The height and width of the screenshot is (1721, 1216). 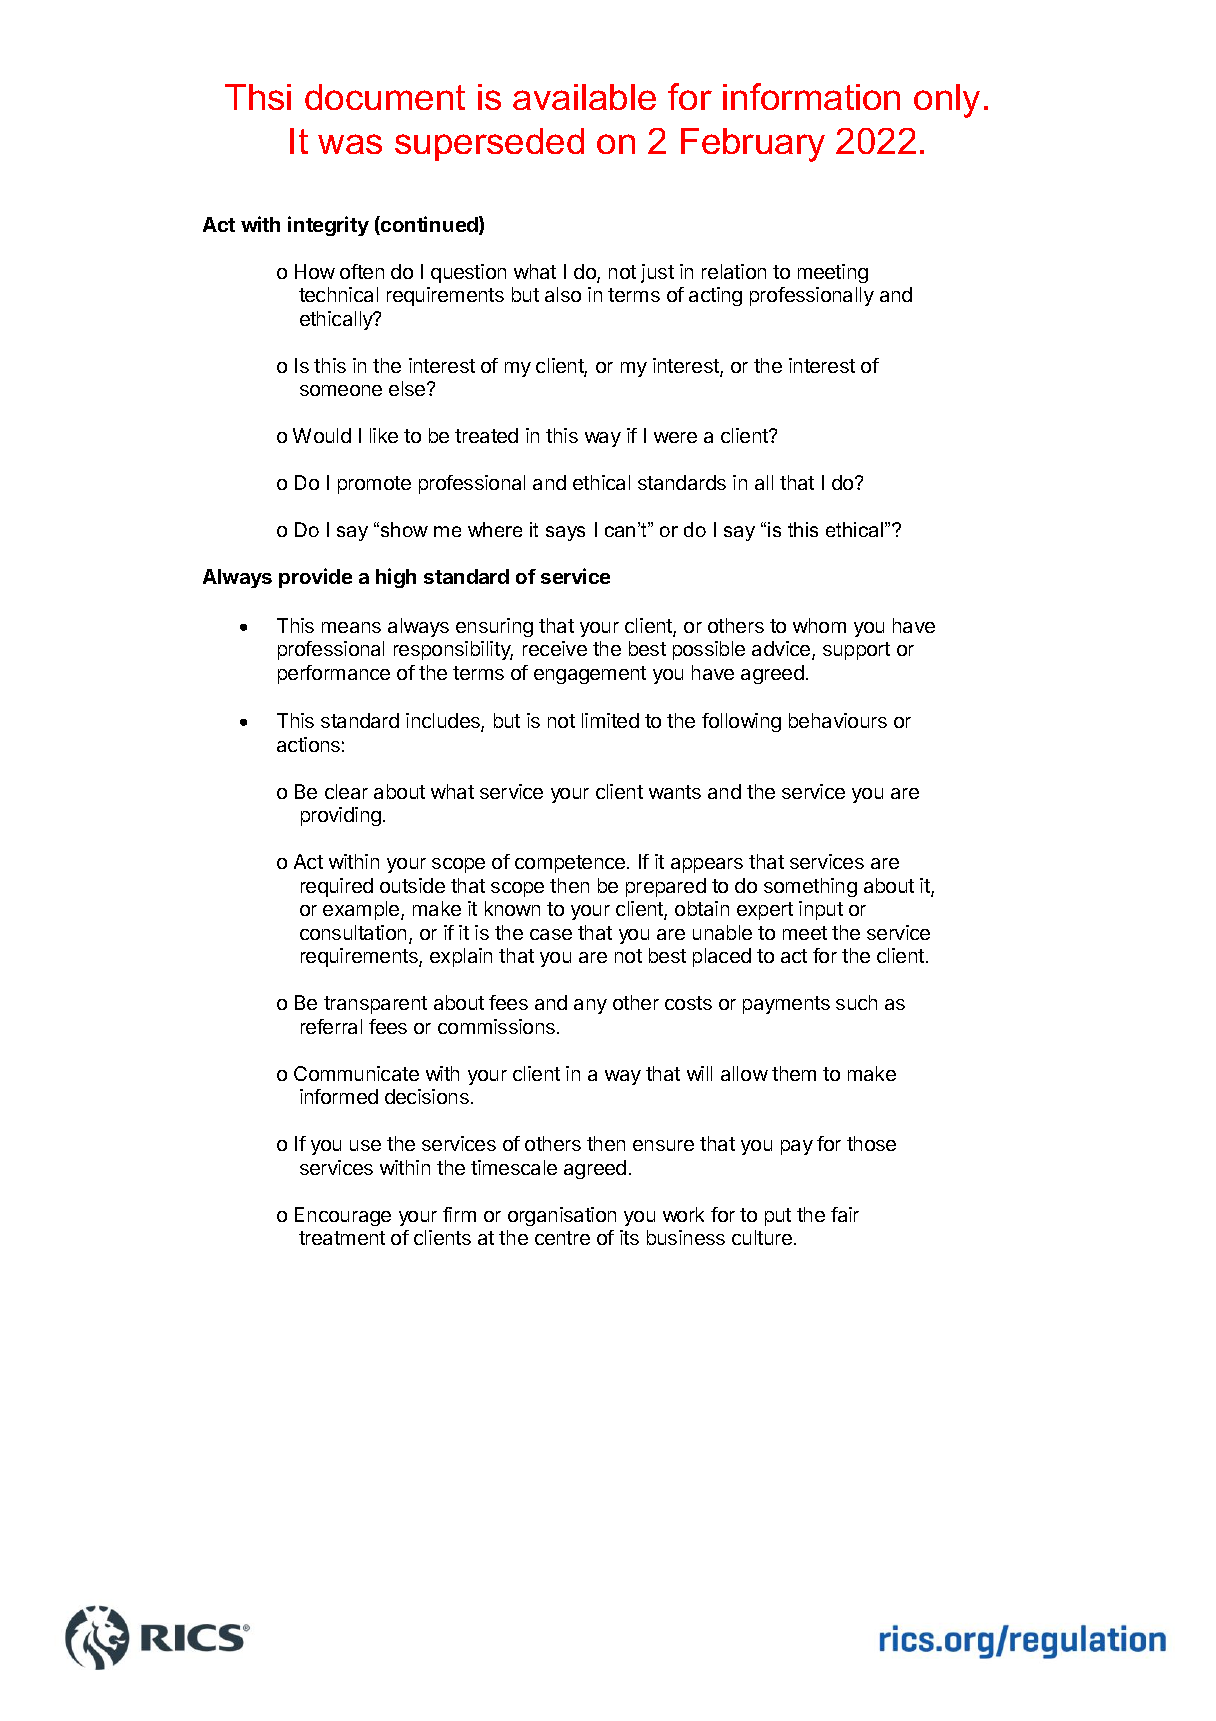 What do you see at coordinates (343, 1216) in the screenshot?
I see `Encourage` at bounding box center [343, 1216].
